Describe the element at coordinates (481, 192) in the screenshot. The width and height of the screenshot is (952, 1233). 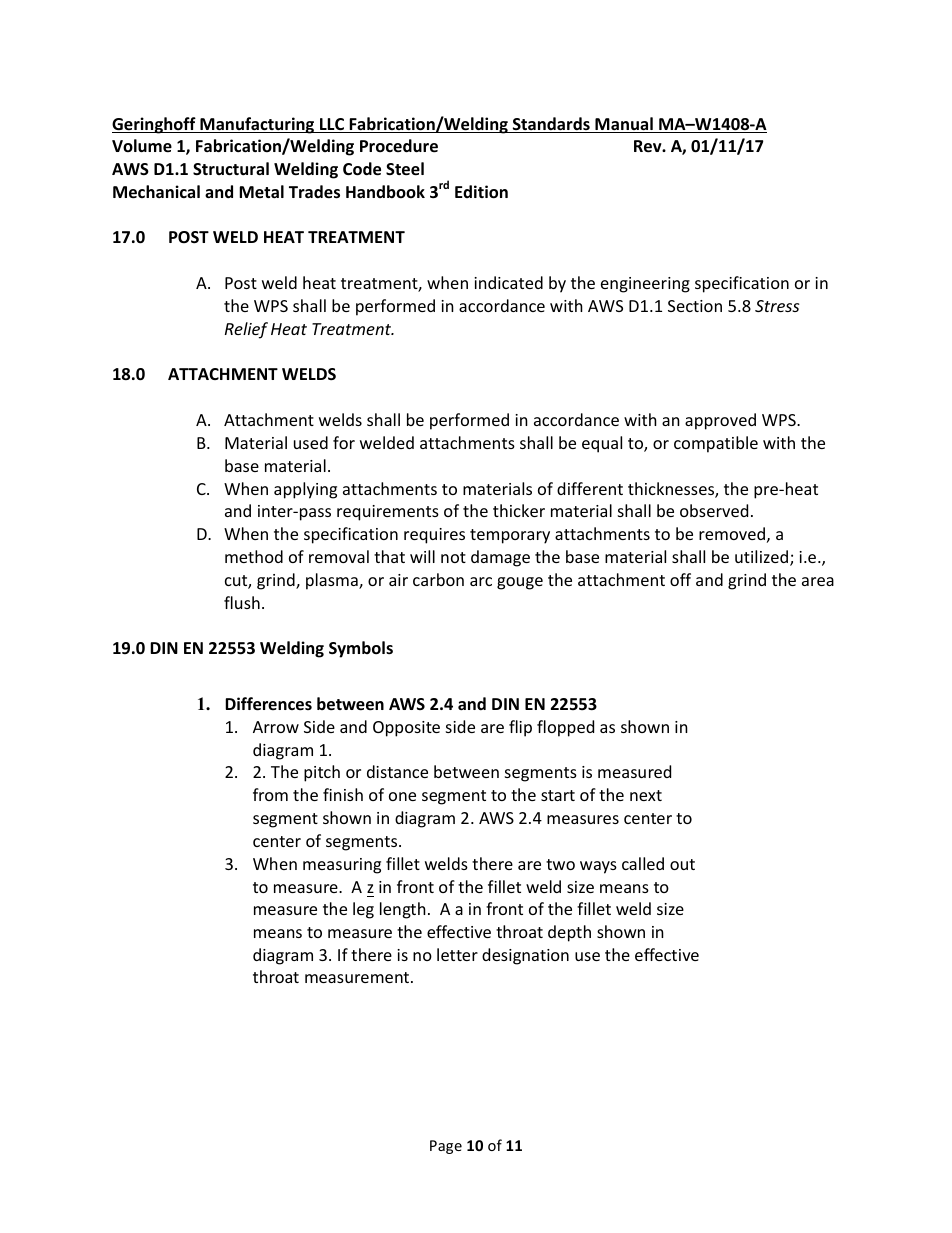
I see `Edition` at that location.
